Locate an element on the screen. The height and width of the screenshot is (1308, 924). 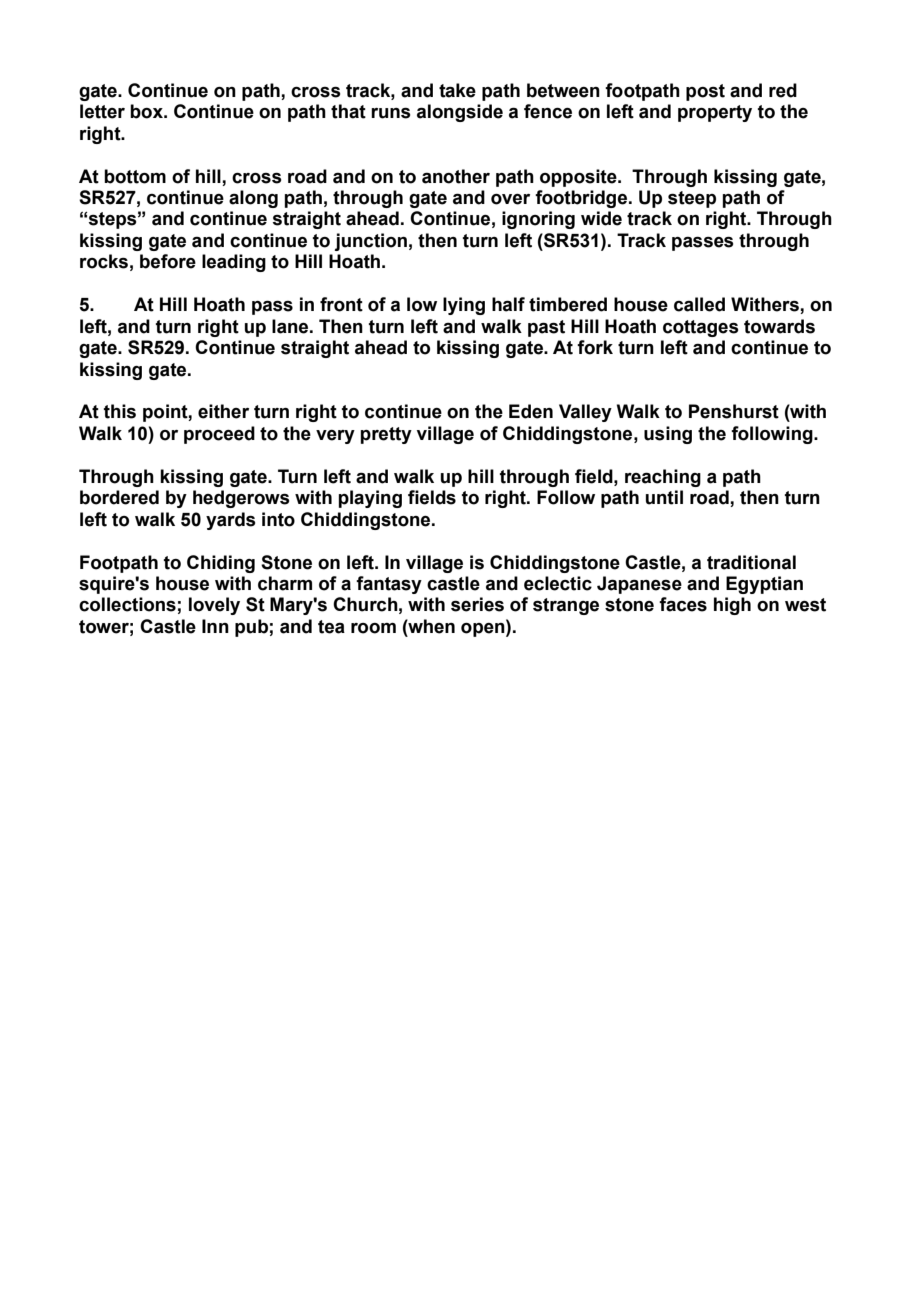
property is located at coordinates (715, 113).
